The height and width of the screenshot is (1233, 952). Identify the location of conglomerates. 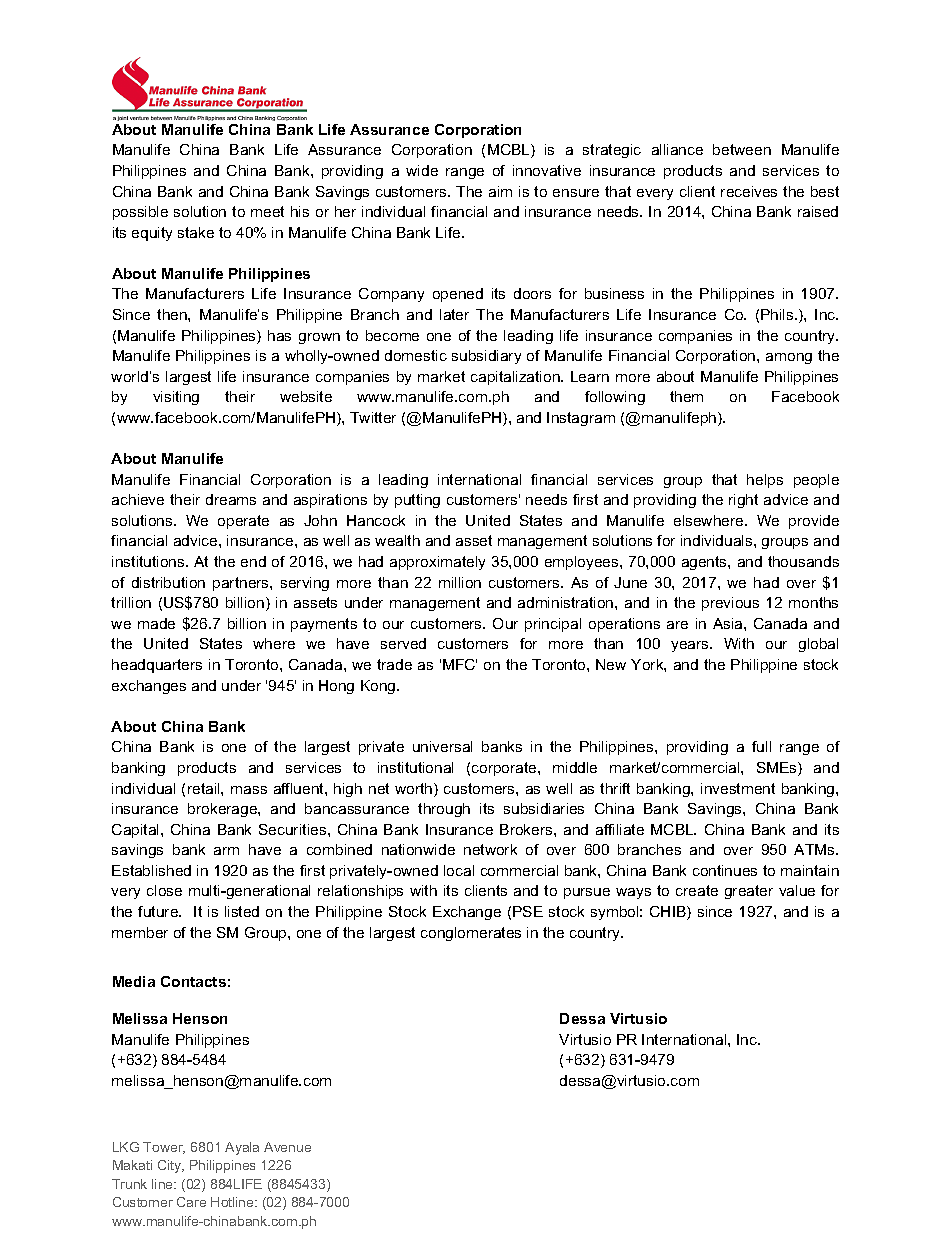
(471, 934).
